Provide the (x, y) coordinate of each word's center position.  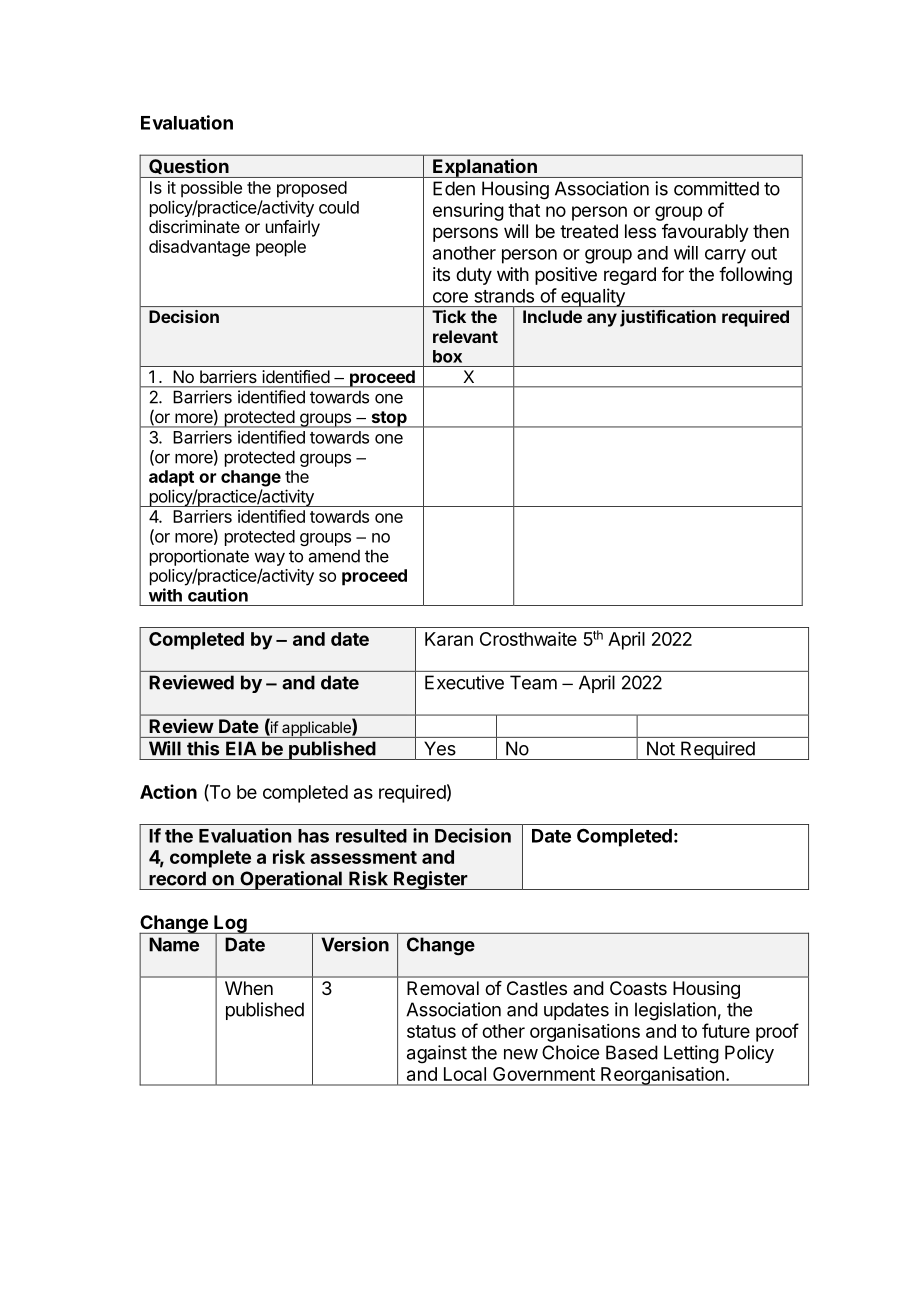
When (249, 988)
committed (716, 188)
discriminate (194, 226)
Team (533, 682)
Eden (454, 188)
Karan (449, 639)
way (269, 559)
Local (465, 1074)
